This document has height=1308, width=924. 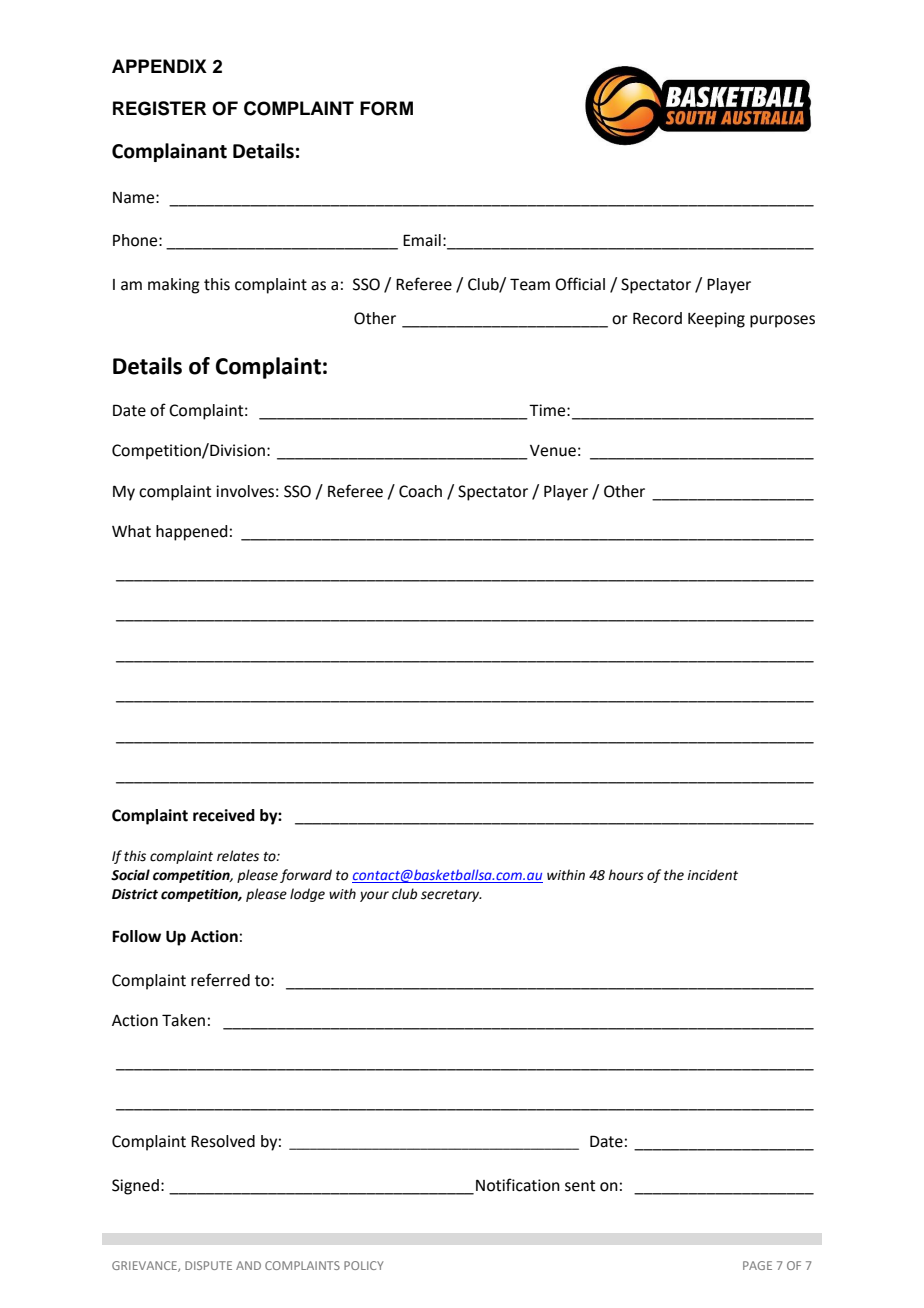 What do you see at coordinates (451, 896) in the document?
I see `secretary` at bounding box center [451, 896].
